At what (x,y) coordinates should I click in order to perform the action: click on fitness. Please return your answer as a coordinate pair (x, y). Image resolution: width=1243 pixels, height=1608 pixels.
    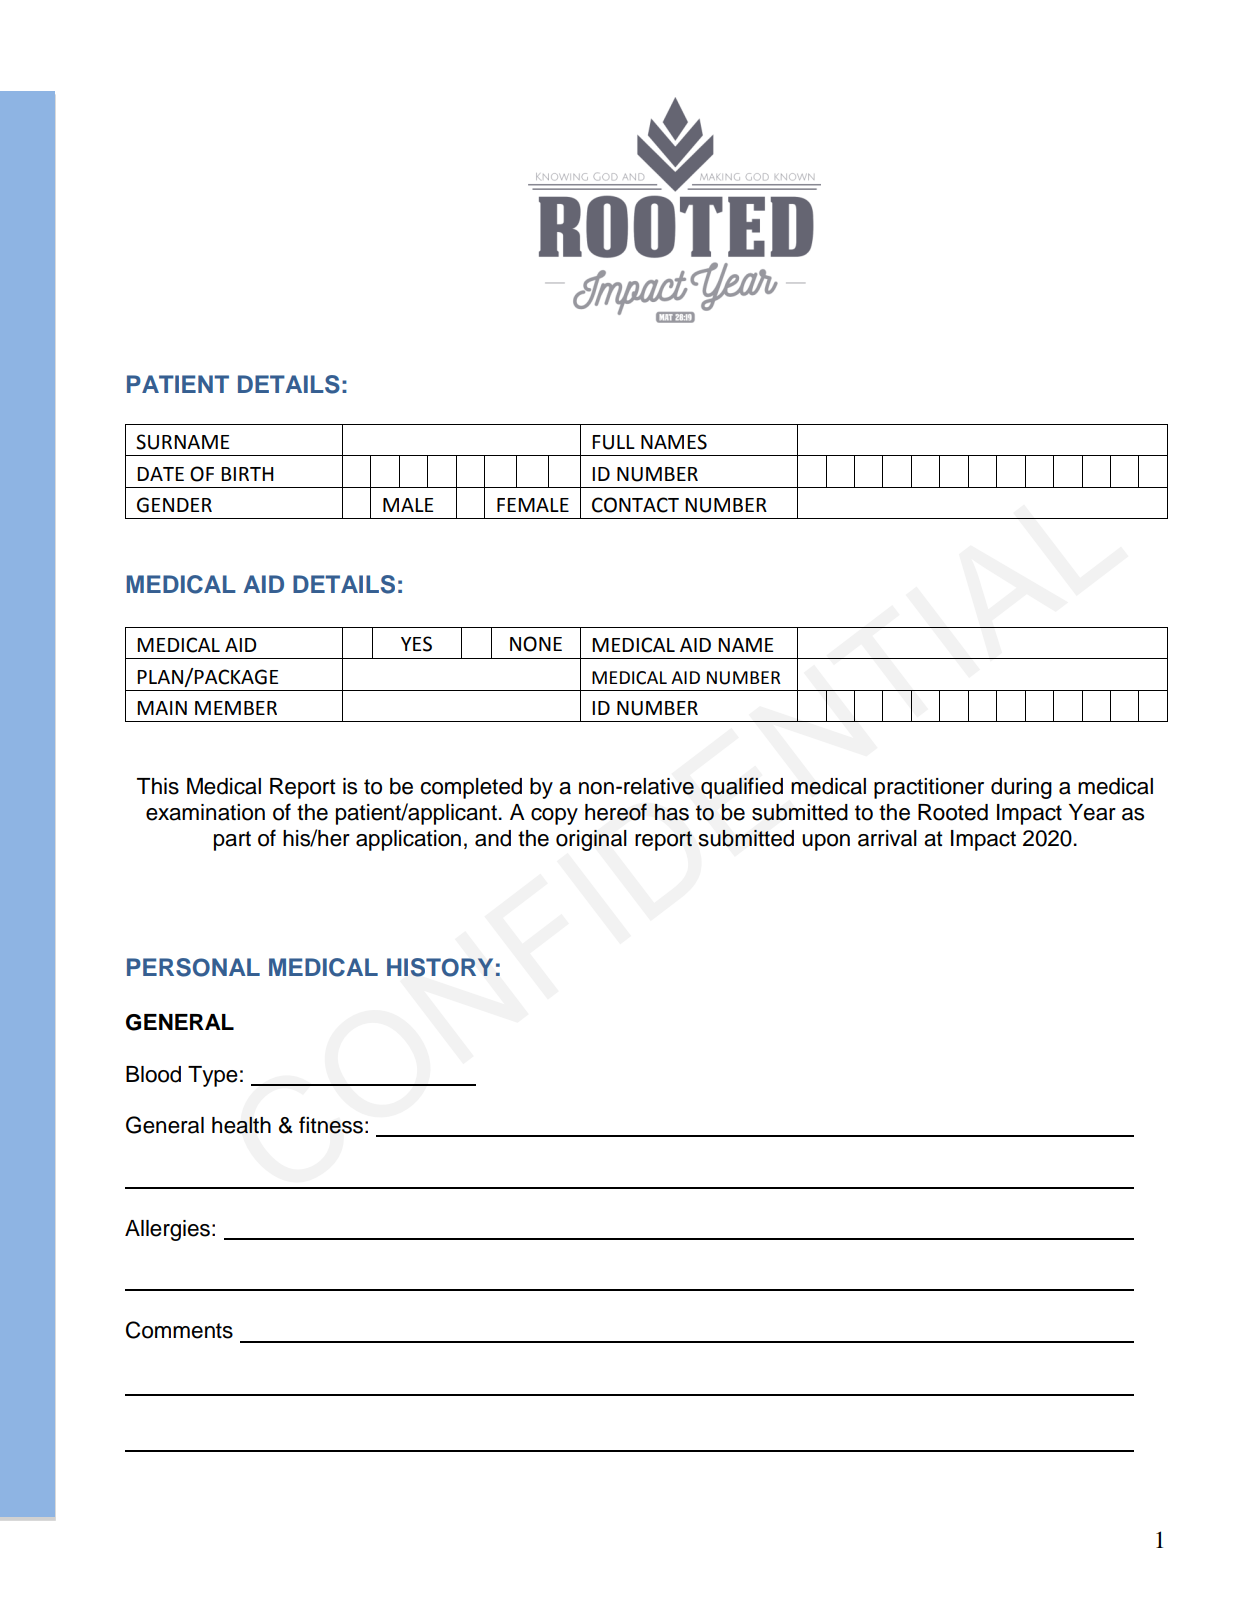
    Looking at the image, I should click on (331, 1125).
